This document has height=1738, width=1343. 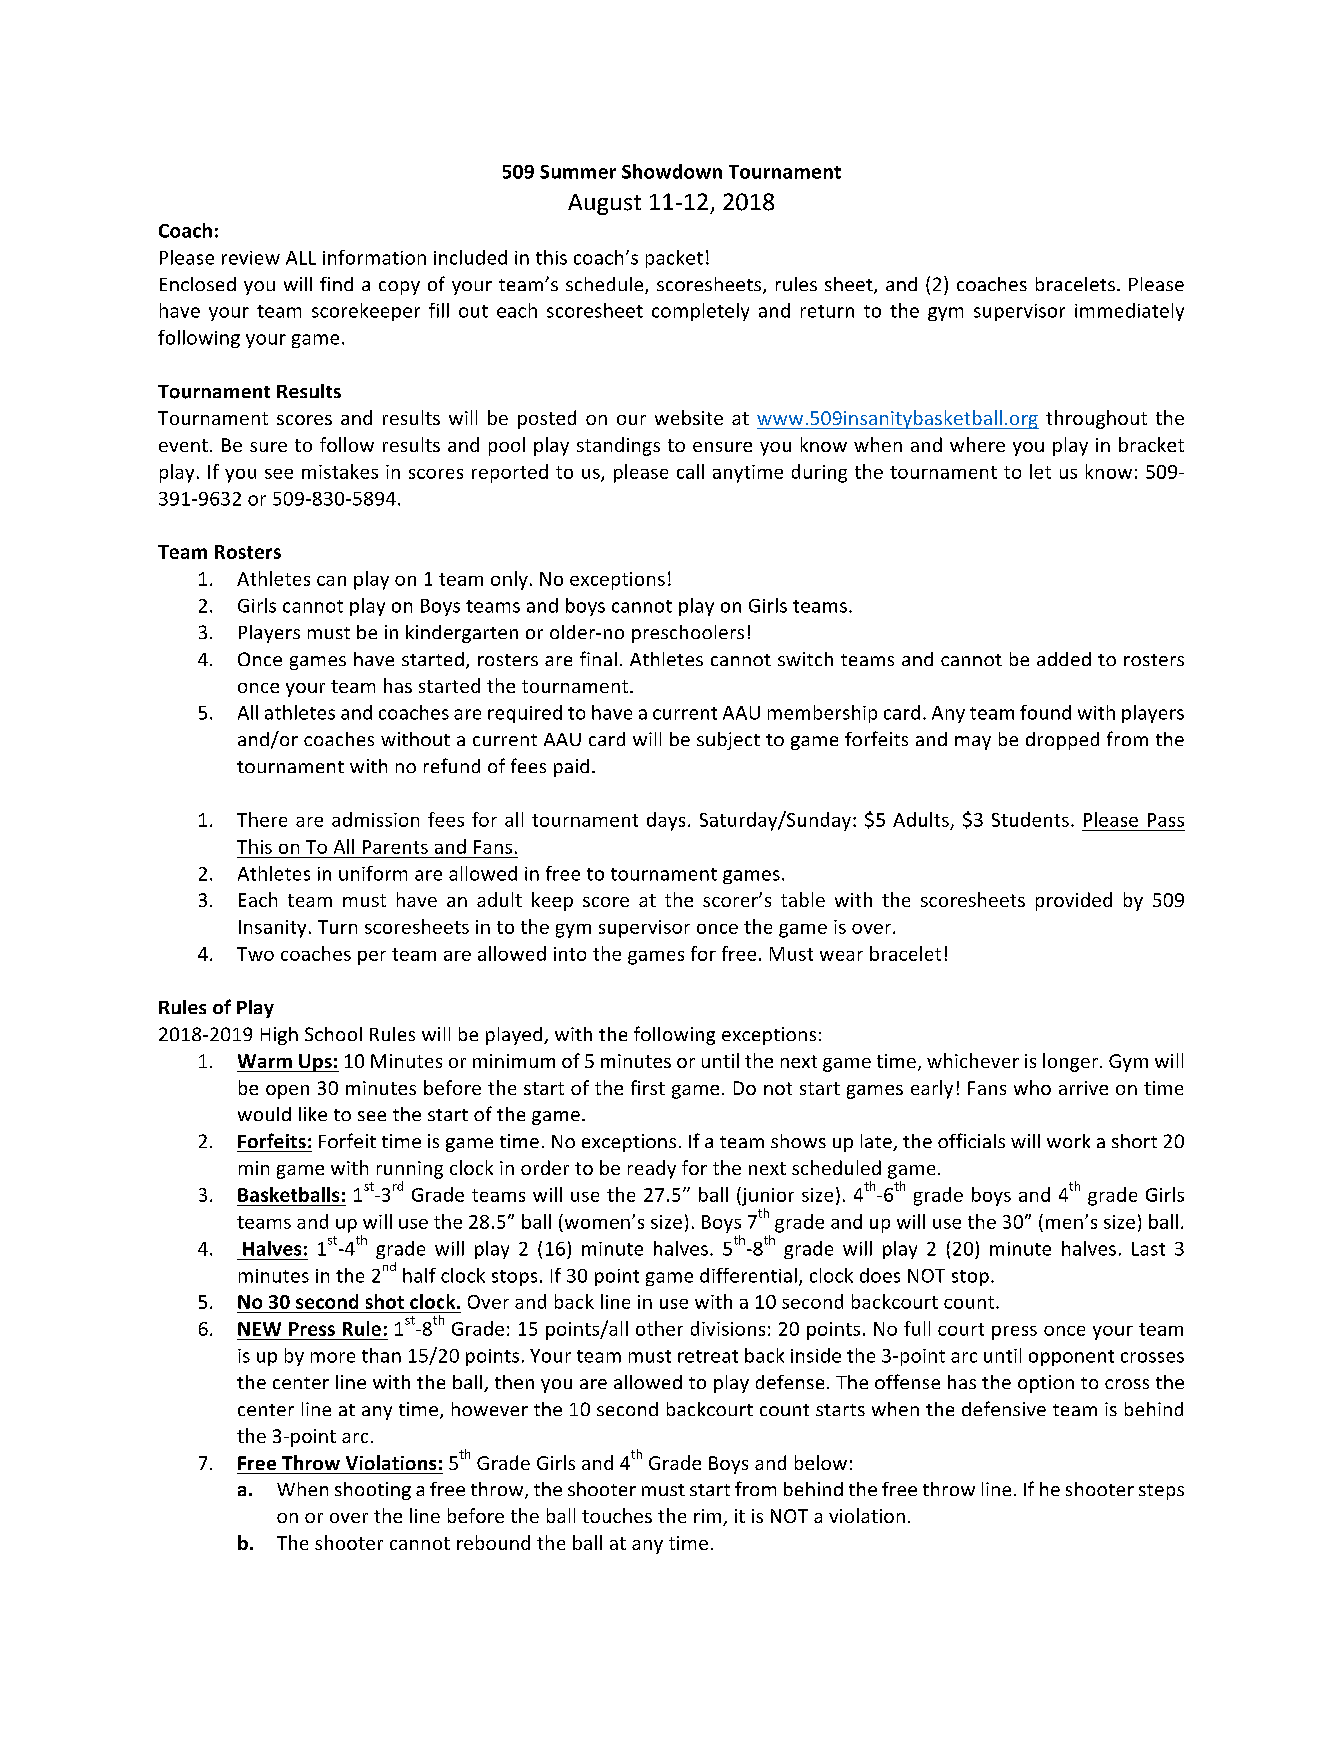 What do you see at coordinates (672, 171) in the document?
I see `Showdown` at bounding box center [672, 171].
